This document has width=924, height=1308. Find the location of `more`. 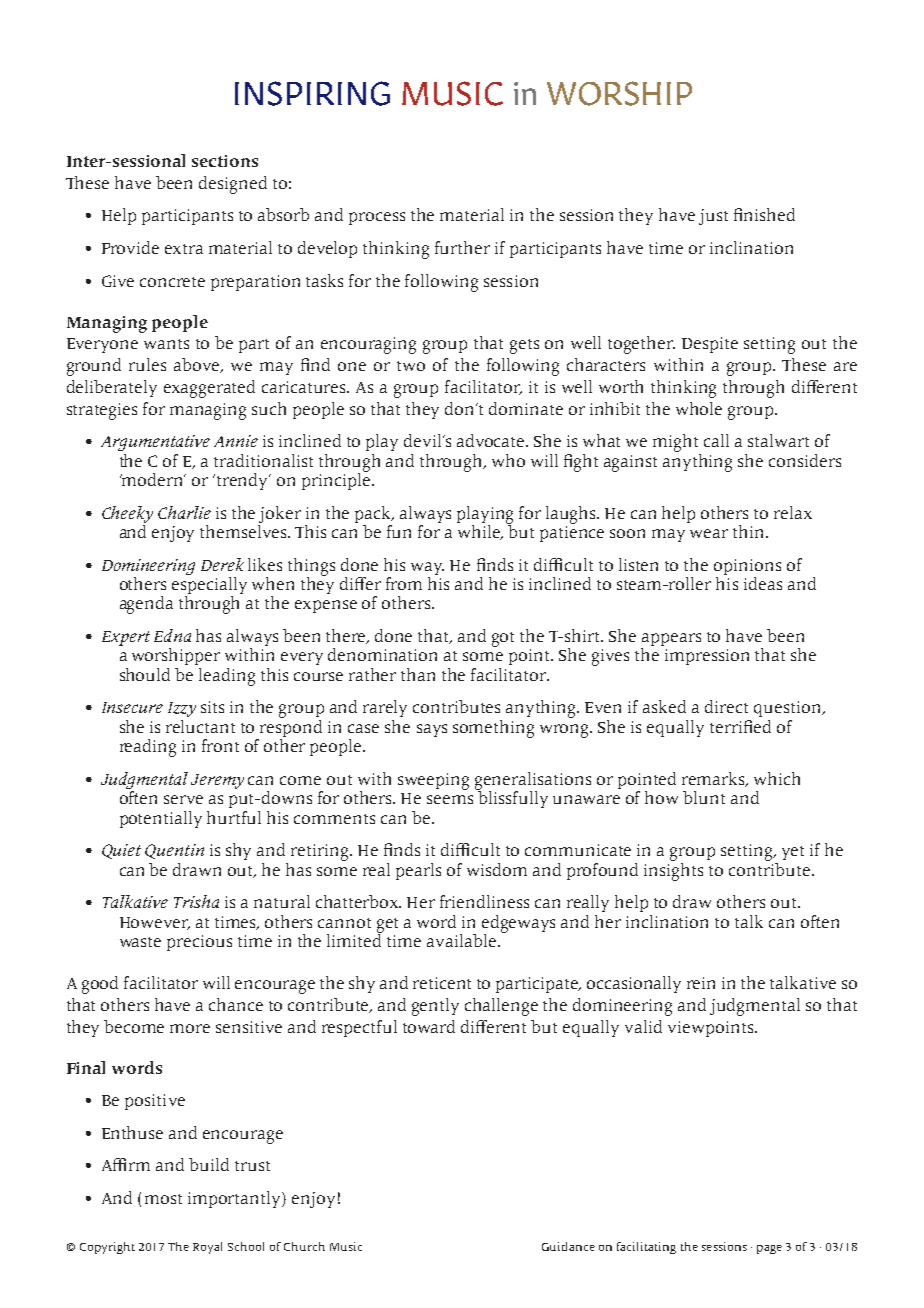

more is located at coordinates (190, 1028).
